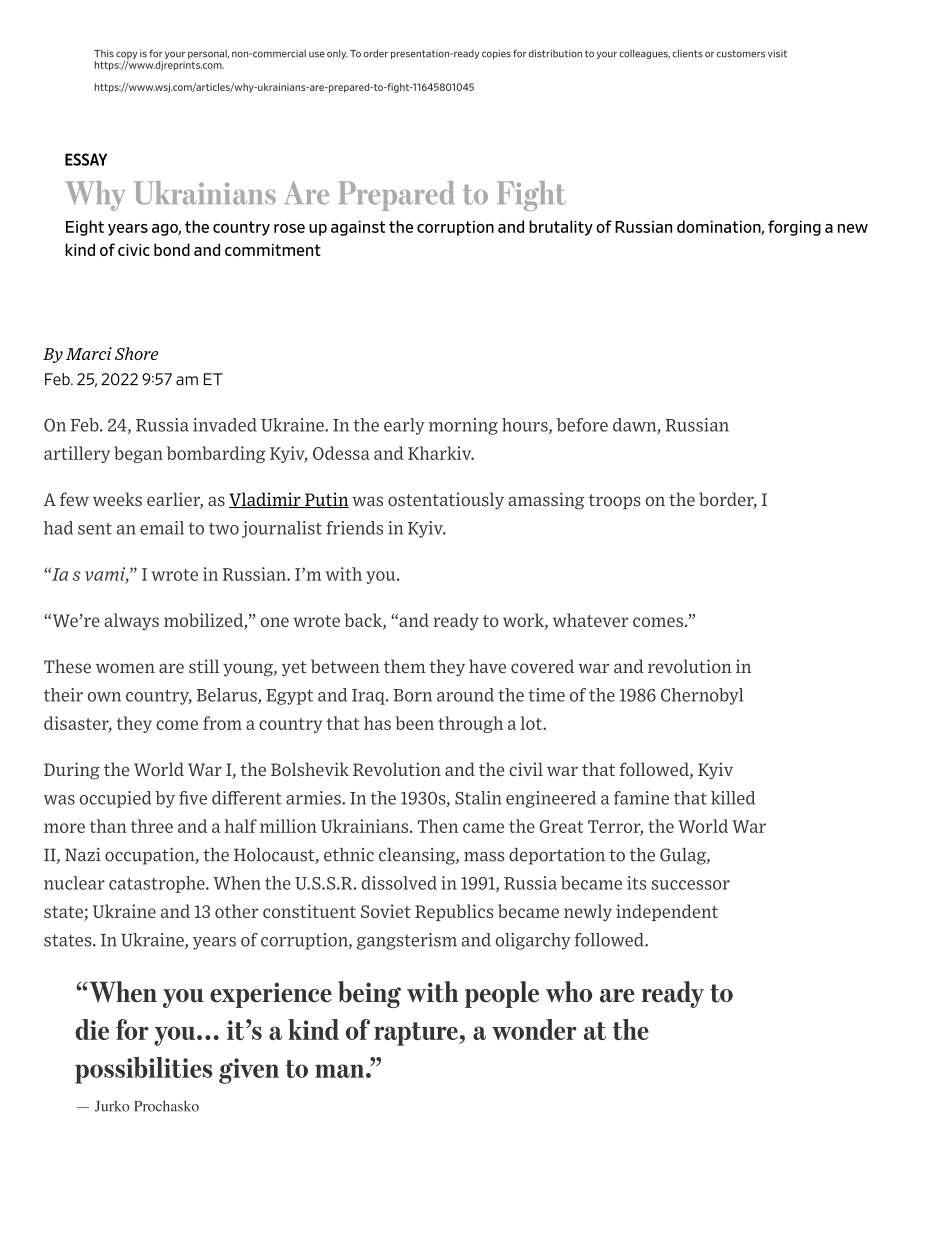 Image resolution: width=952 pixels, height=1233 pixels. Describe the element at coordinates (496, 54) in the image. I see `copies` at that location.
